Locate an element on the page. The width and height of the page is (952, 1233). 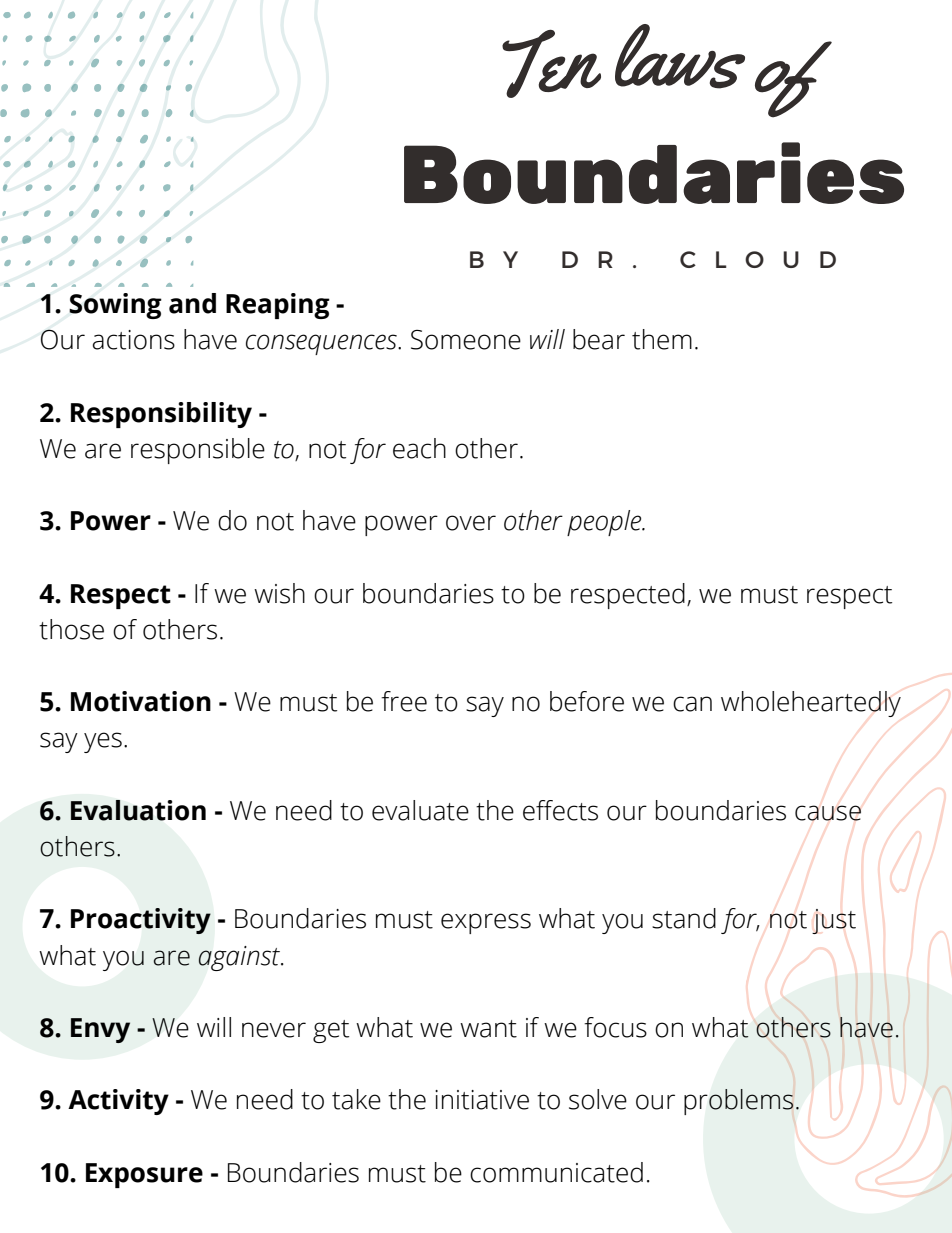
Exposure is located at coordinates (144, 1175).
